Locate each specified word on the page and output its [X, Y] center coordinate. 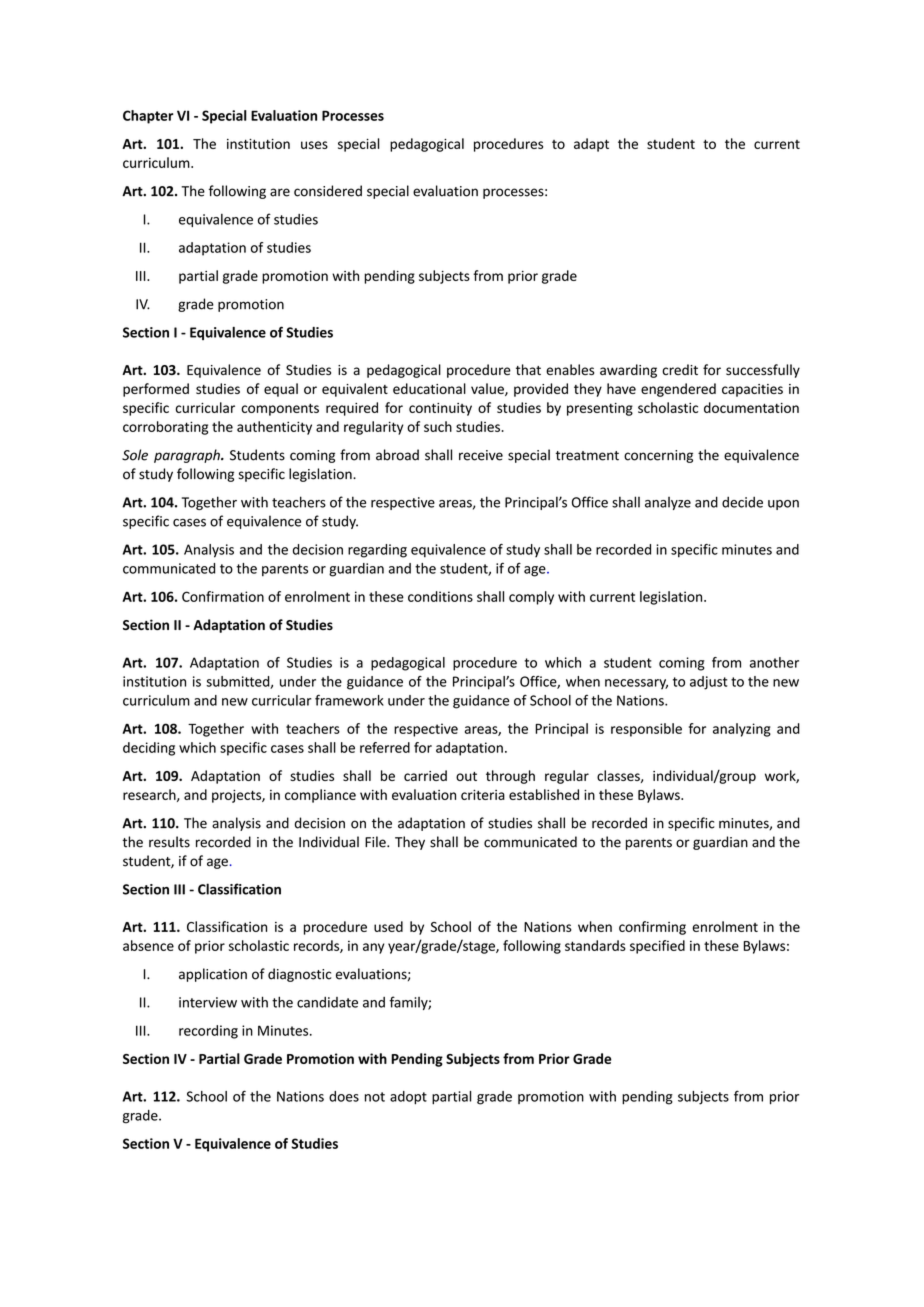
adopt [408, 1098]
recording [208, 1032]
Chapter [148, 117]
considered [328, 191]
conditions [440, 596]
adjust [709, 683]
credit [680, 369]
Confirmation [223, 596]
